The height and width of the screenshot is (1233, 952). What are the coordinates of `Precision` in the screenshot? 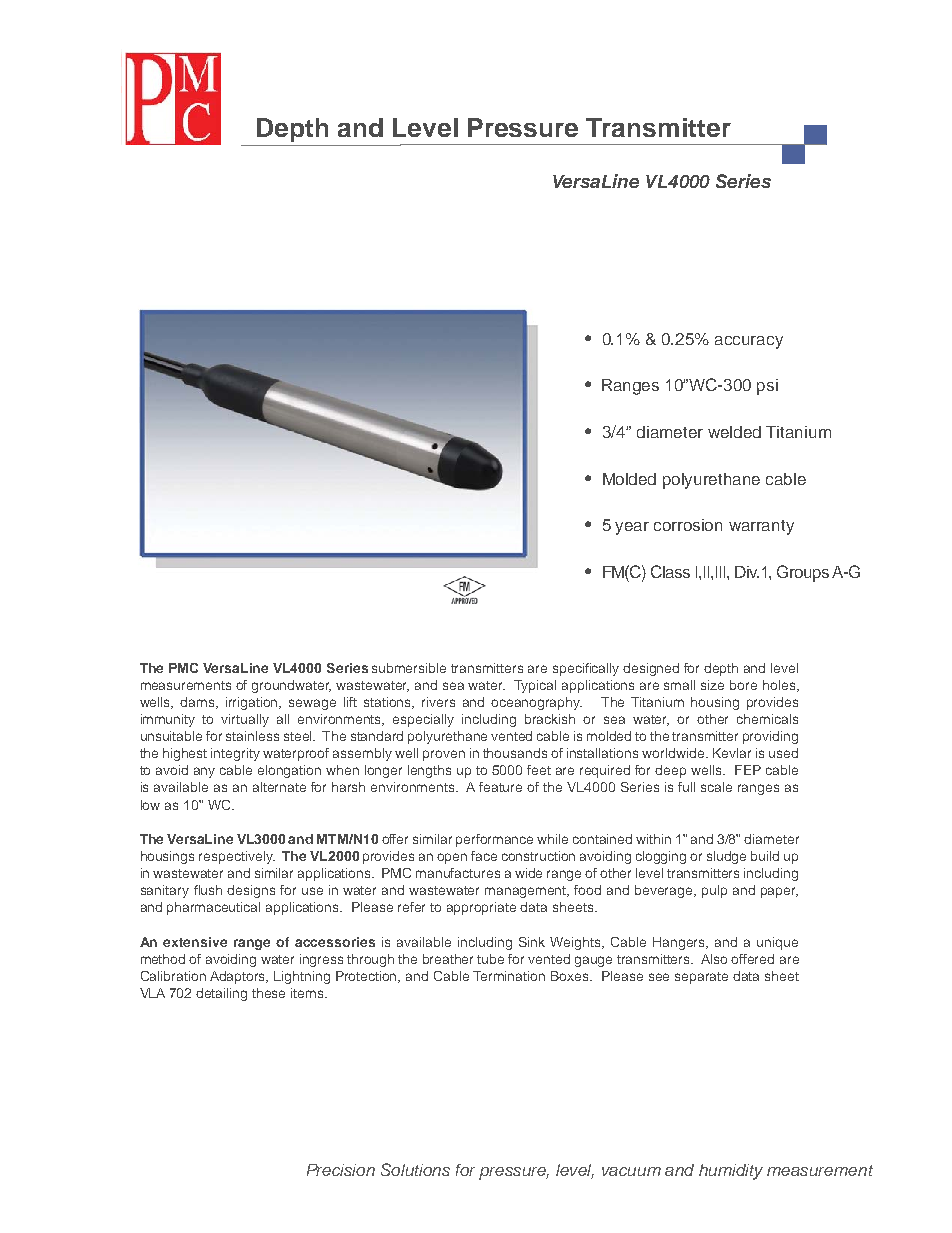 It's located at (341, 1170).
